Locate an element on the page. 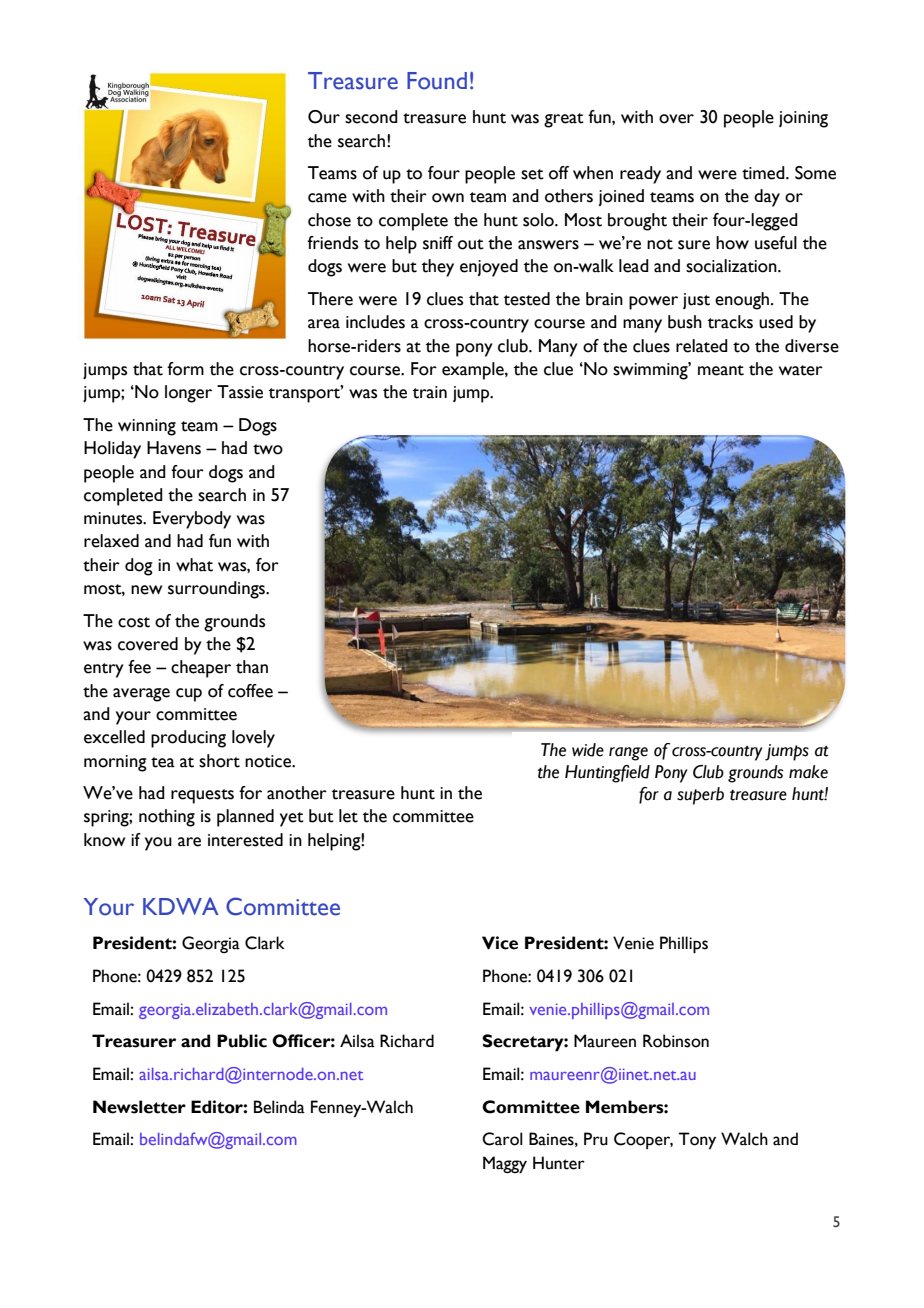  surroundings is located at coordinates (218, 590).
